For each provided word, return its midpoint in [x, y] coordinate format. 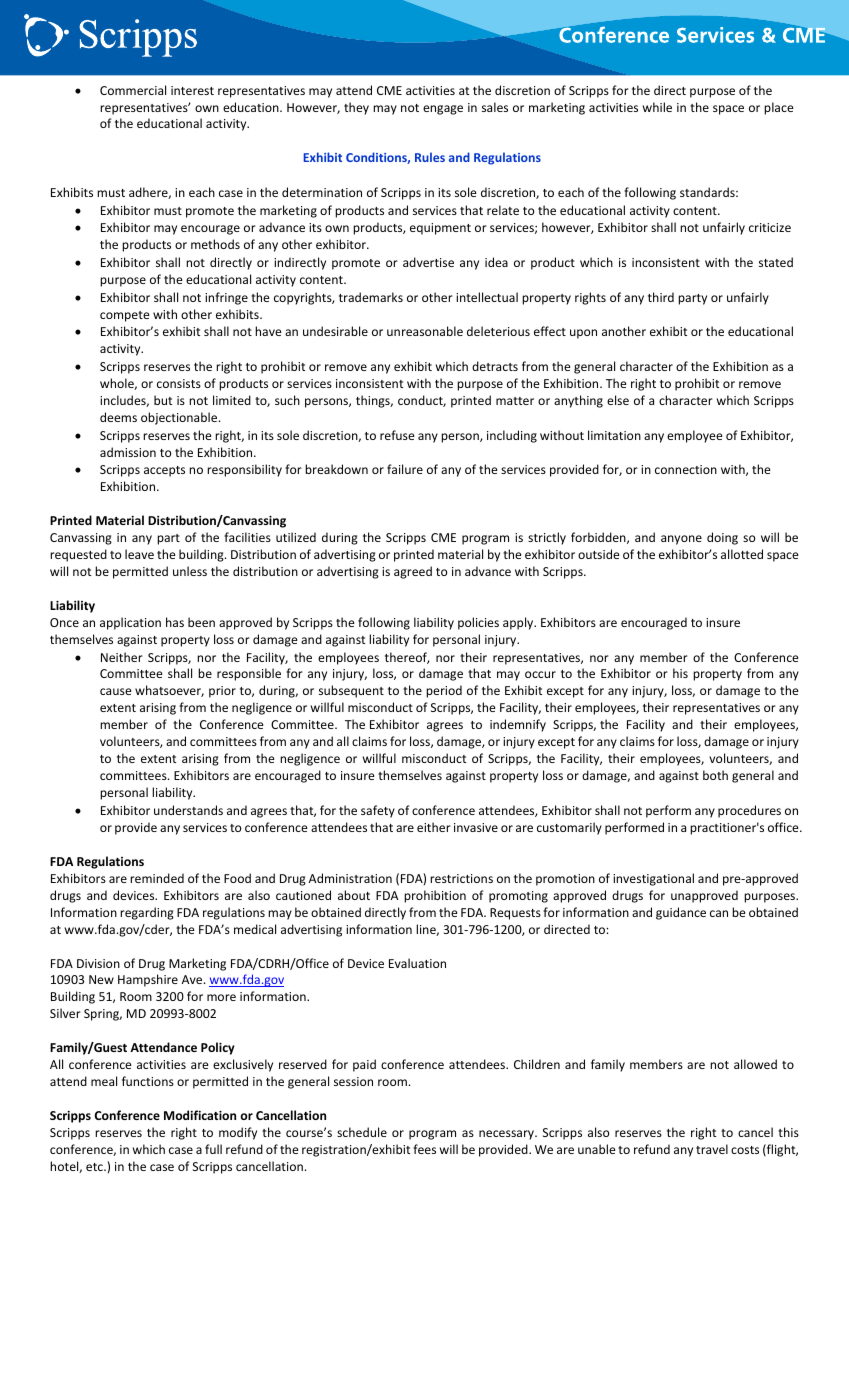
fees [424, 1149]
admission [128, 452]
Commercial [133, 90]
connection [686, 469]
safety [378, 811]
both [715, 775]
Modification [200, 1115]
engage [443, 110]
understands [188, 810]
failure [405, 469]
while [657, 107]
